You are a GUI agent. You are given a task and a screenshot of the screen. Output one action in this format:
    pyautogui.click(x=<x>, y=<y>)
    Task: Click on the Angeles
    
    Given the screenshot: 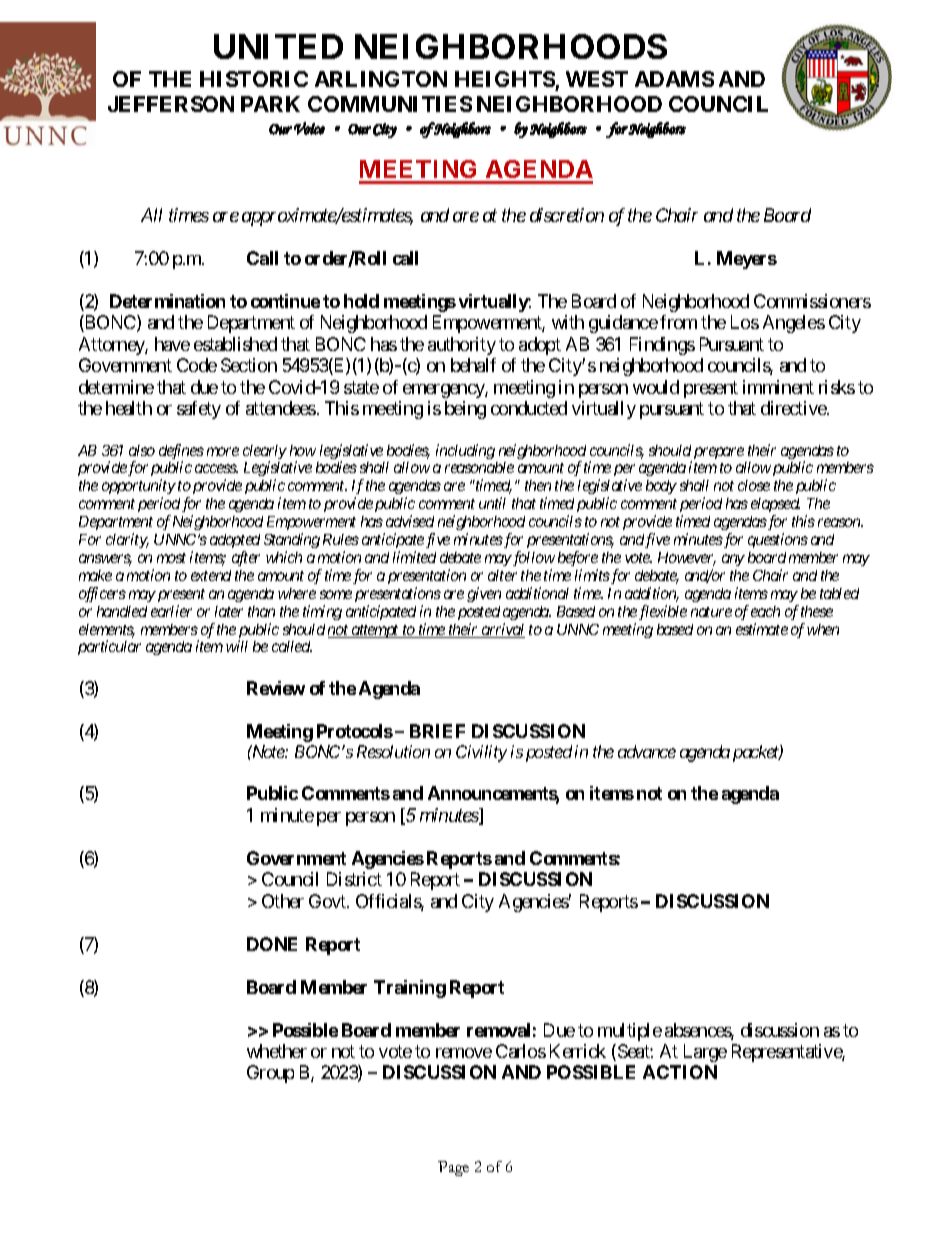 What is the action you would take?
    pyautogui.click(x=794, y=324)
